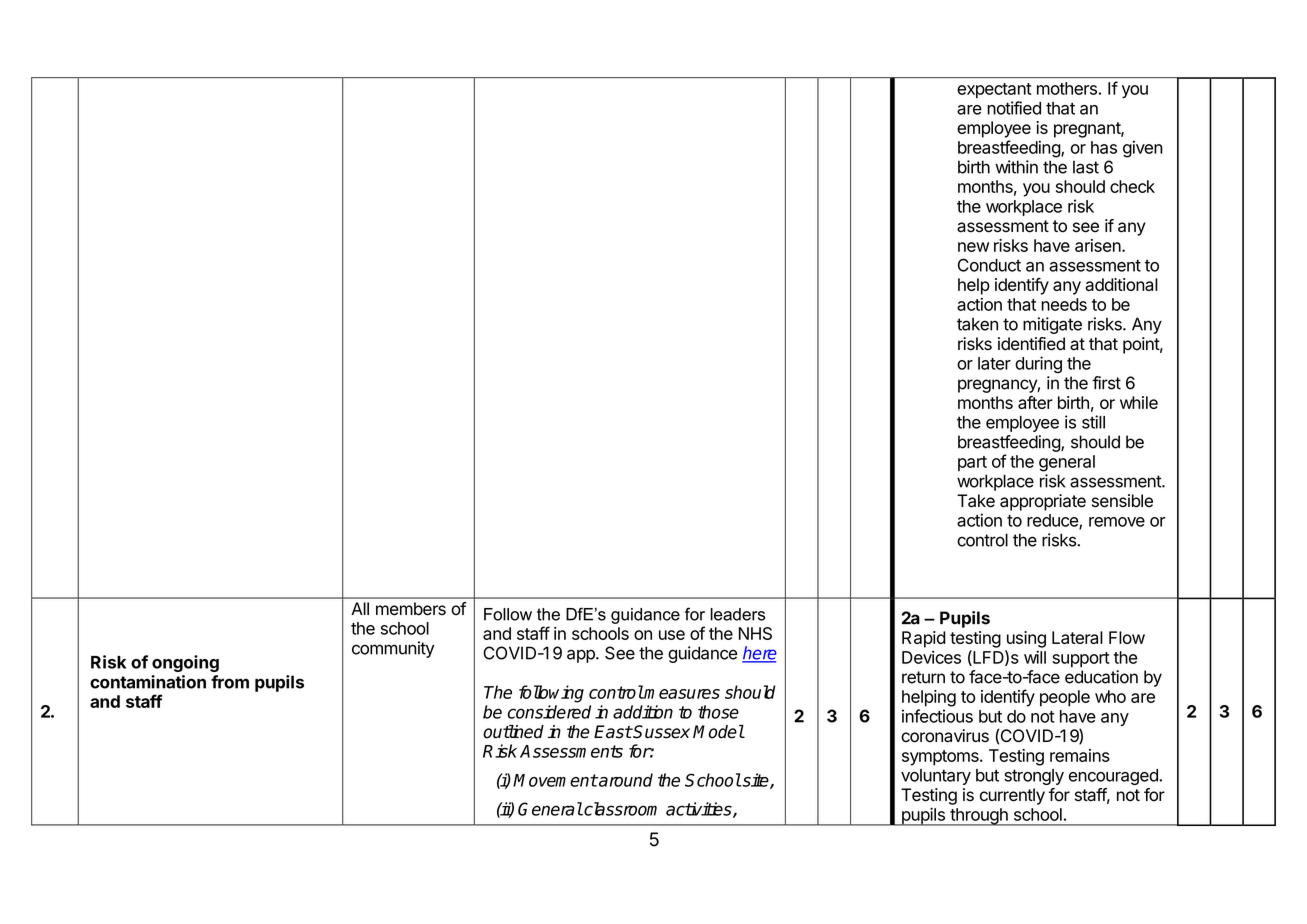 The width and height of the document is (1307, 924). What do you see at coordinates (1053, 521) in the document?
I see `reduce` at bounding box center [1053, 521].
